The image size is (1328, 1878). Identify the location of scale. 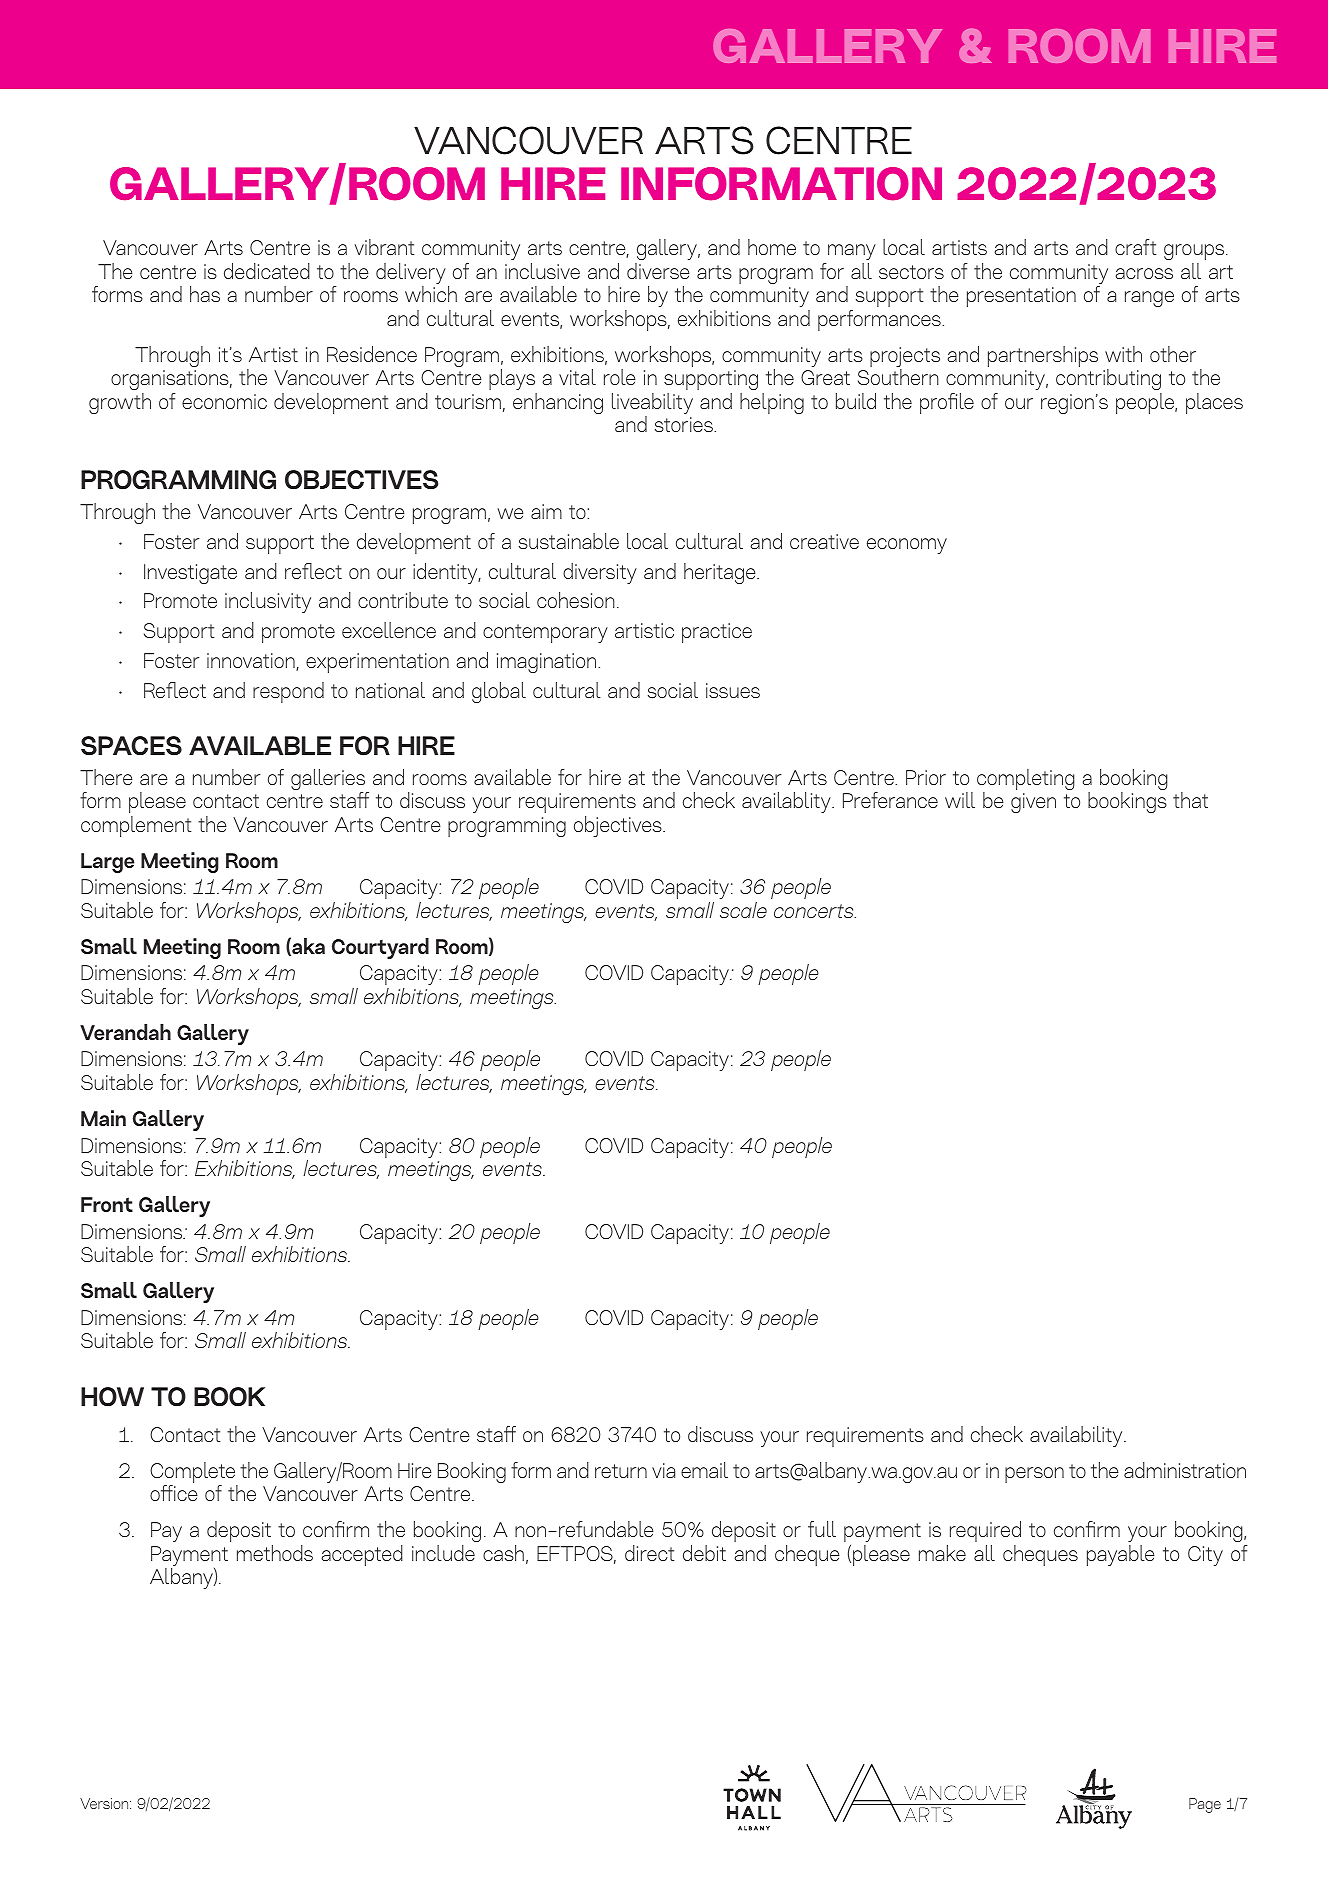
(743, 910).
